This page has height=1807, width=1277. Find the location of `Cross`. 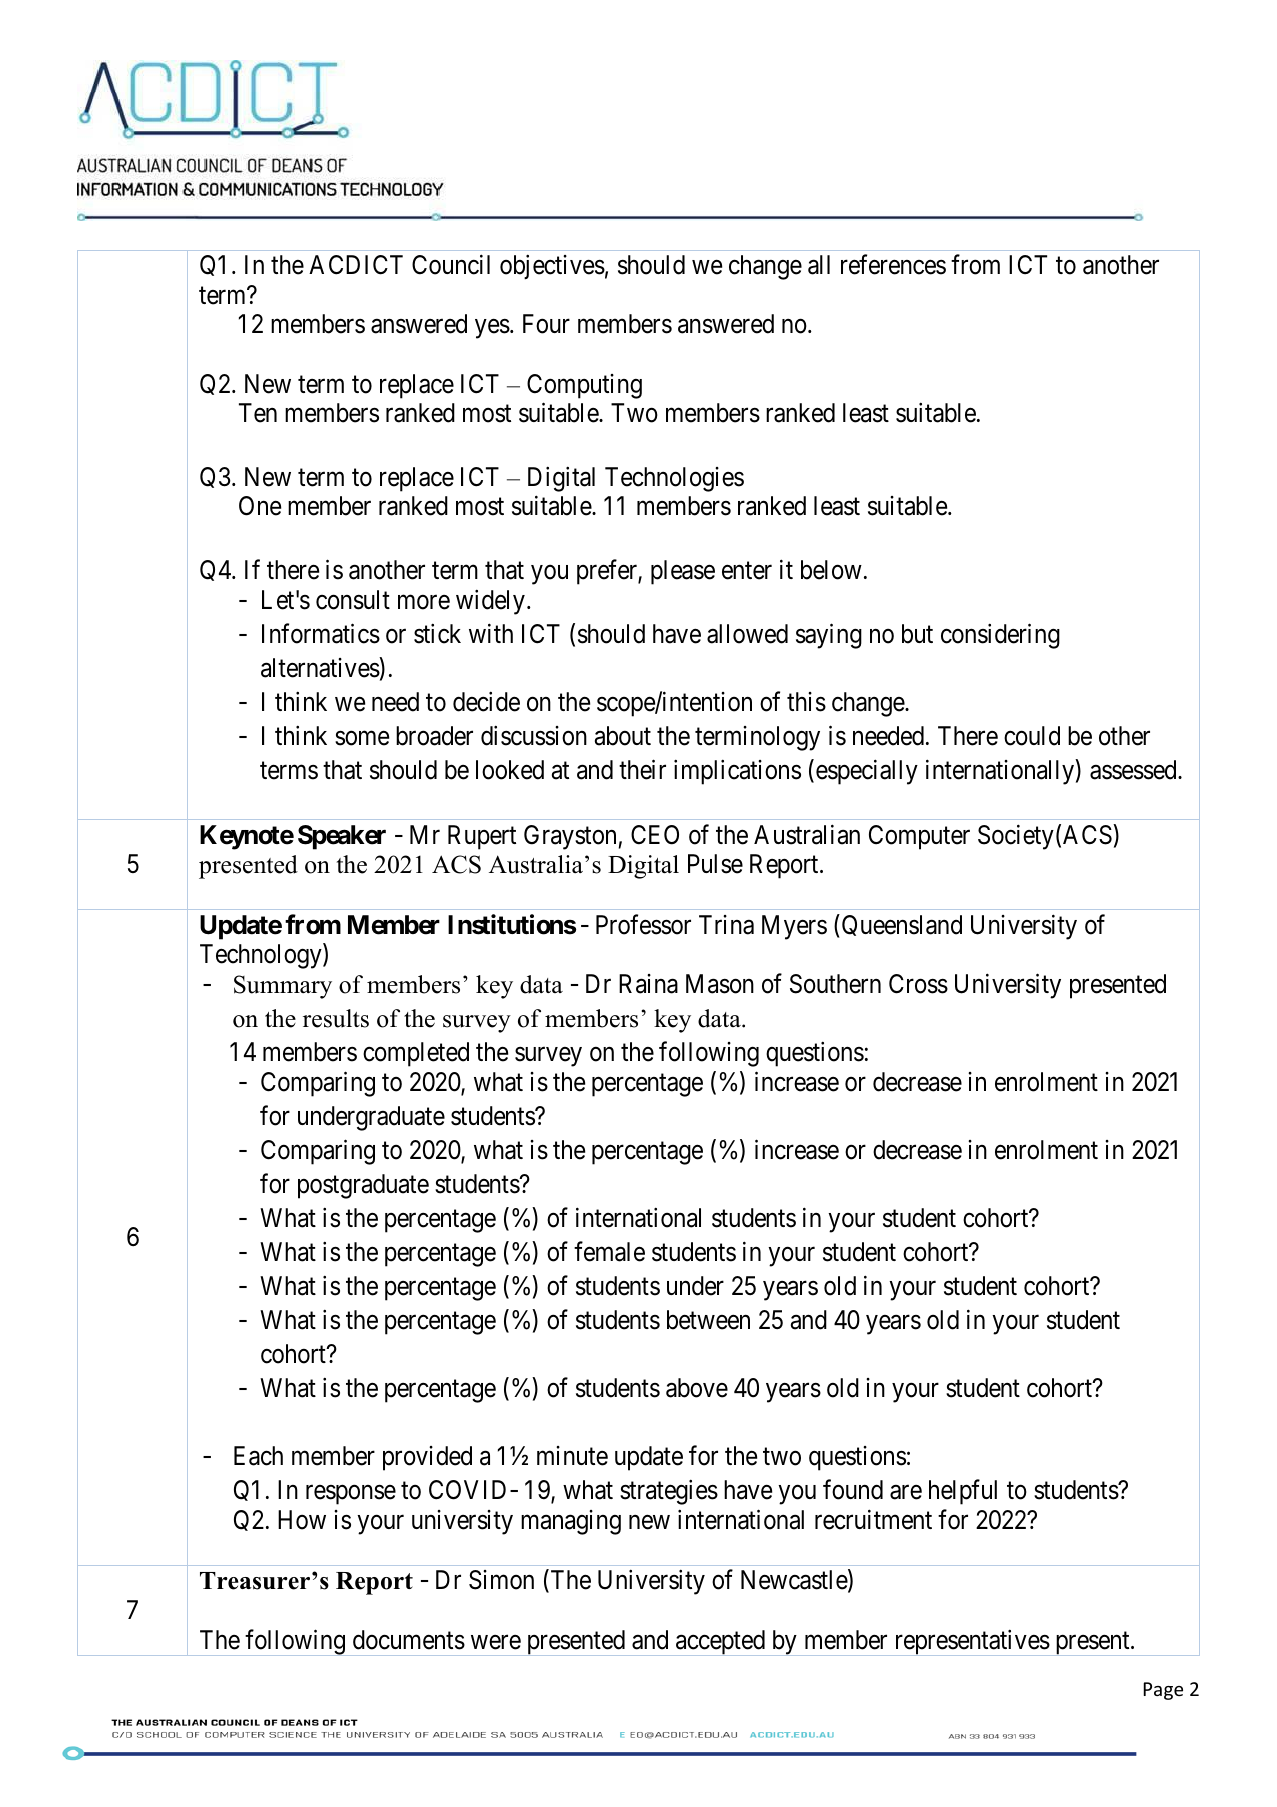

Cross is located at coordinates (918, 984).
